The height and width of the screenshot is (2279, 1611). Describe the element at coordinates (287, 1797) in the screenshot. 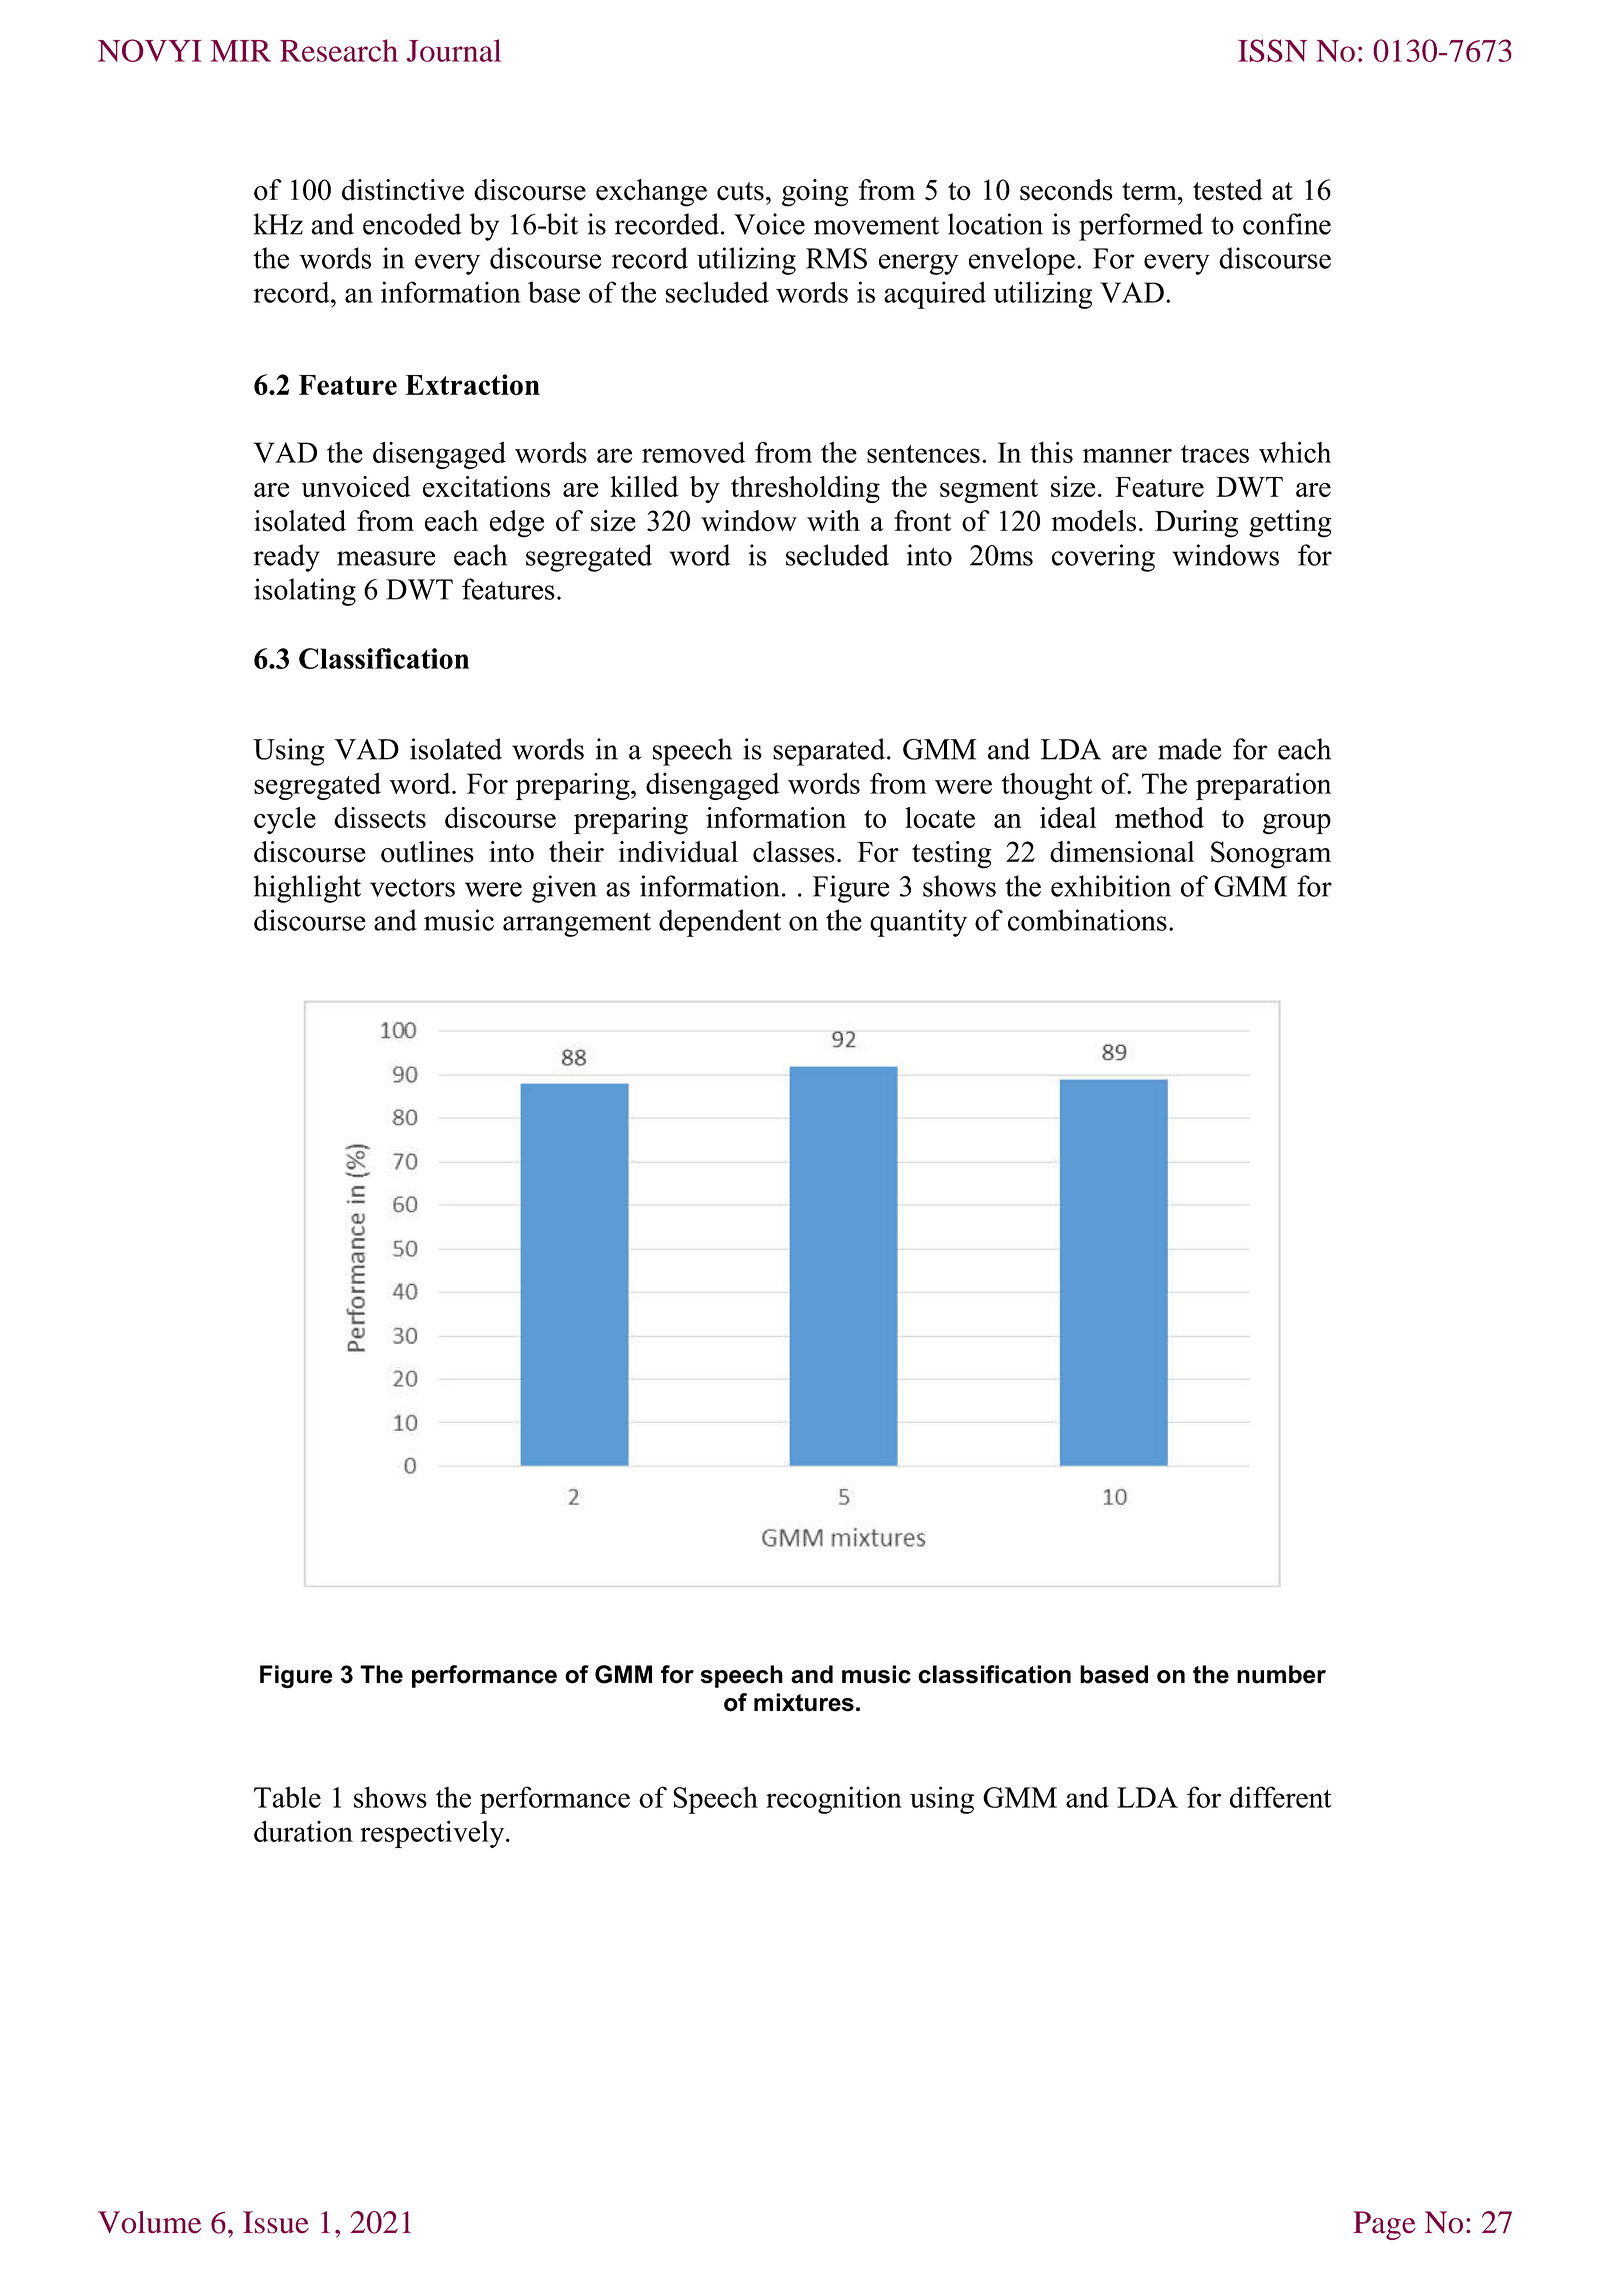

I see `Table` at that location.
